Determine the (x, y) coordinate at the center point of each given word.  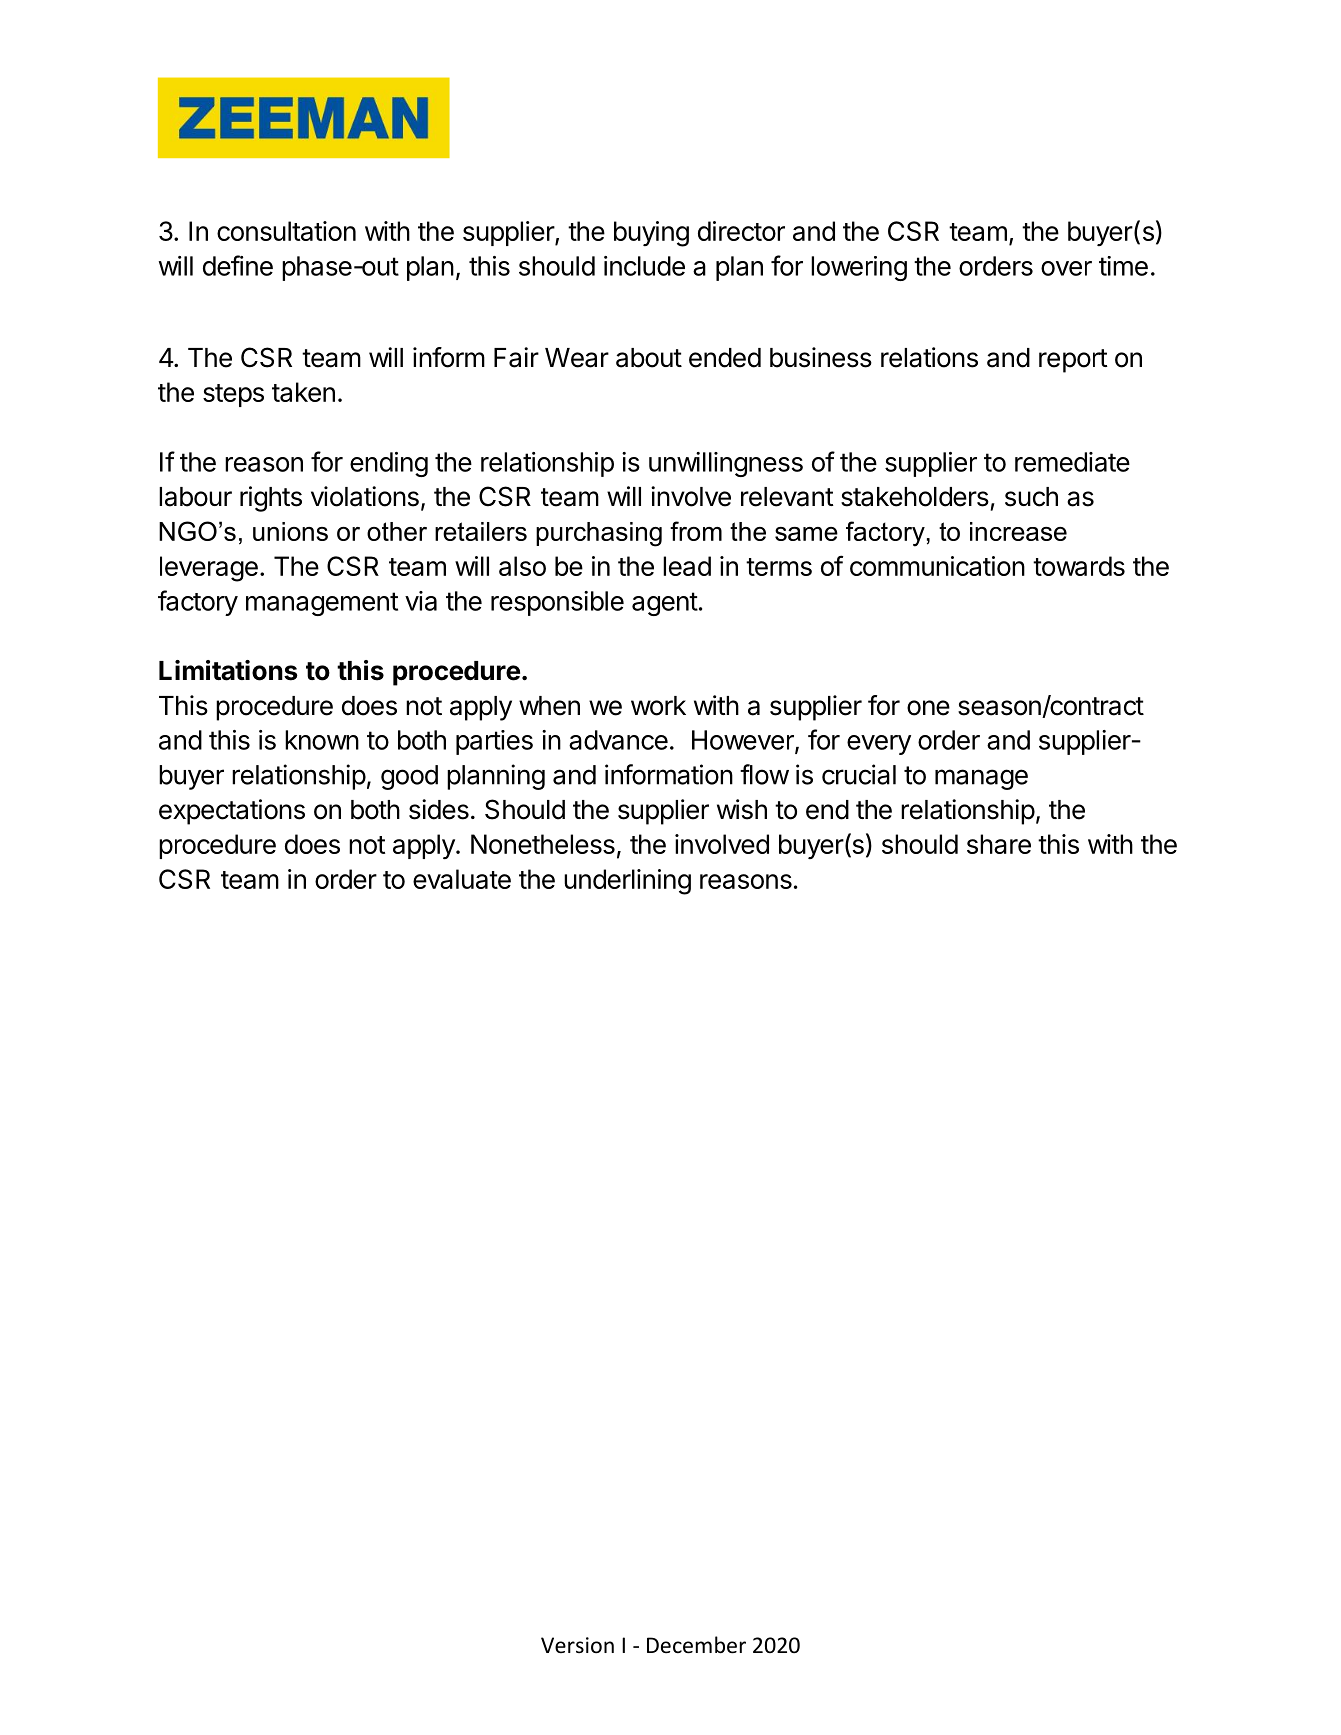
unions (290, 531)
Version (577, 1645)
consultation (286, 231)
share (999, 844)
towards (1079, 566)
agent (665, 604)
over (1066, 268)
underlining (627, 882)
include (644, 266)
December (696, 1645)
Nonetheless (543, 844)
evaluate (462, 879)
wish (742, 809)
